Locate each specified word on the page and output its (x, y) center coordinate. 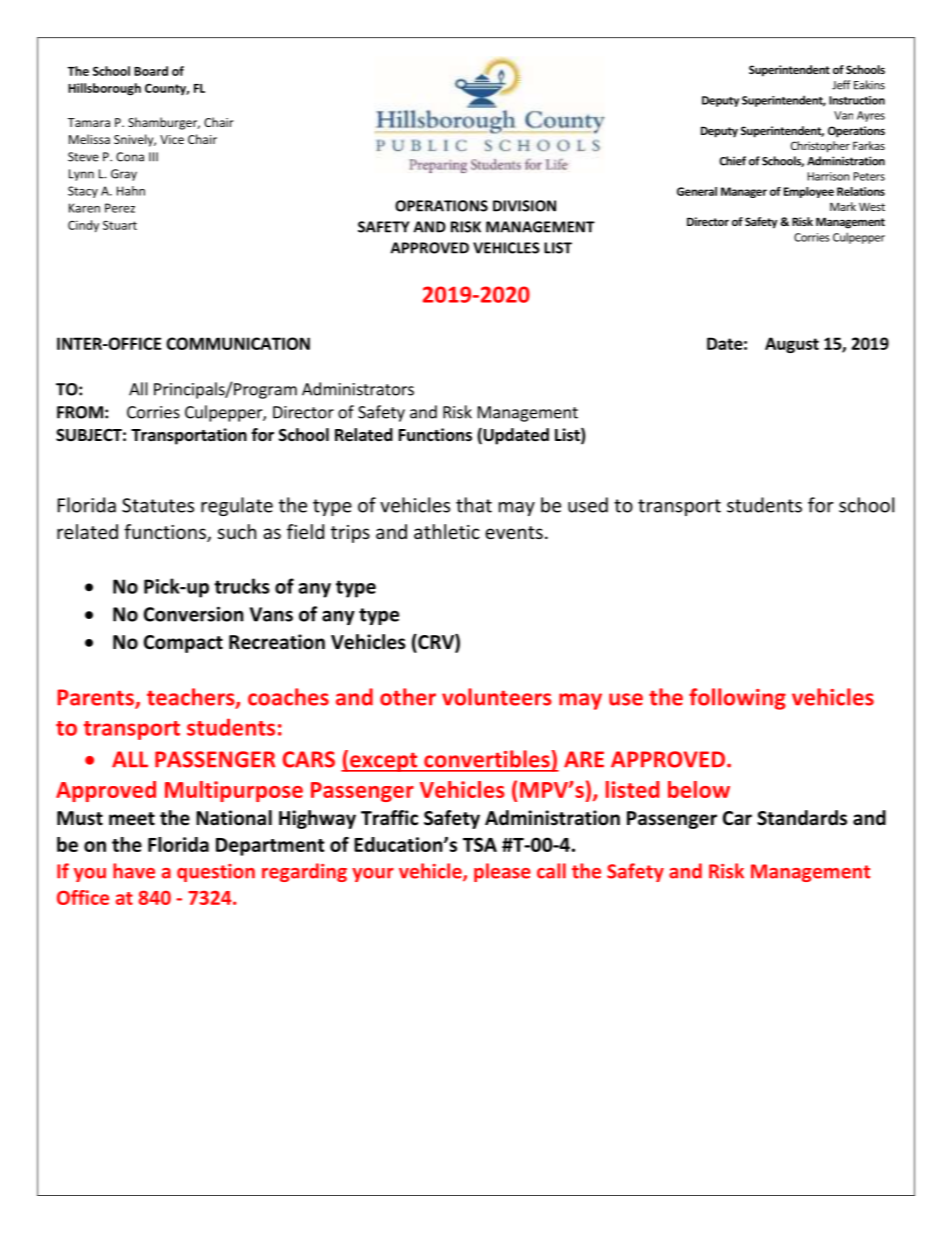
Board (151, 71)
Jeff (841, 85)
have (134, 871)
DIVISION (524, 206)
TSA (480, 844)
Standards (802, 818)
